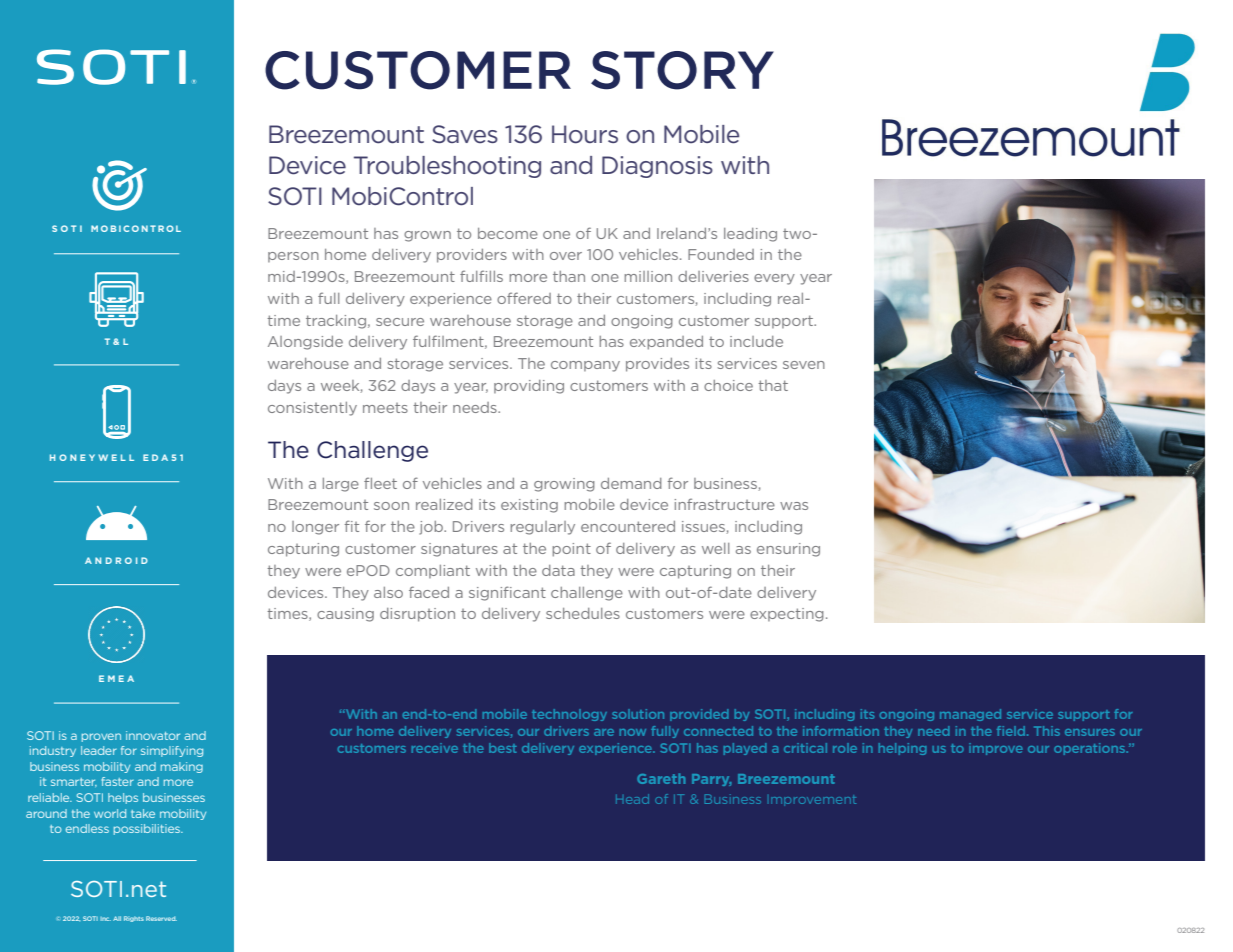  Describe the element at coordinates (161, 918) in the document. I see `Reserved` at that location.
